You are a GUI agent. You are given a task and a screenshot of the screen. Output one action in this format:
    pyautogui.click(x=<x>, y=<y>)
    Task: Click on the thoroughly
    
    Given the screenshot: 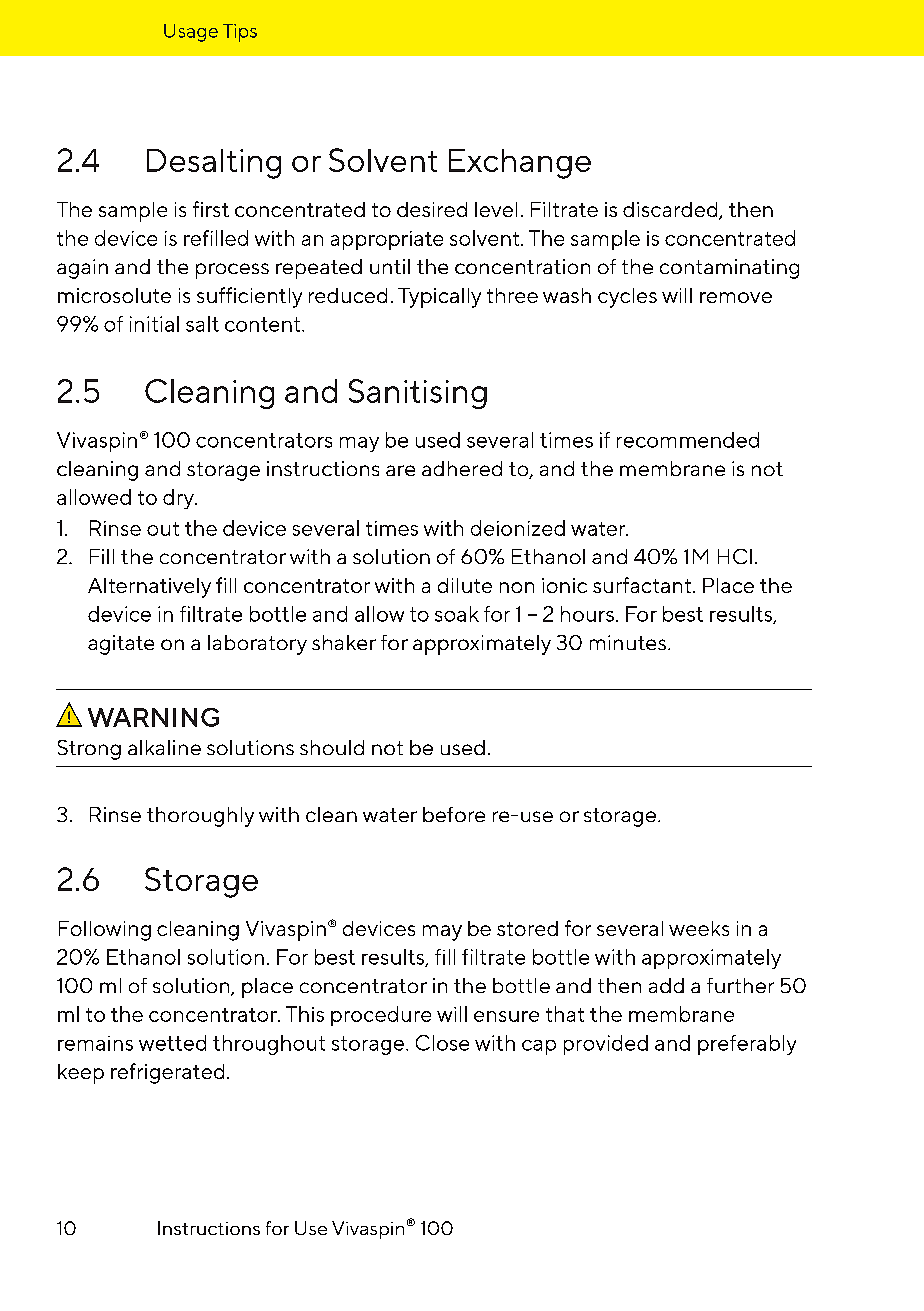 What is the action you would take?
    pyautogui.click(x=200, y=817)
